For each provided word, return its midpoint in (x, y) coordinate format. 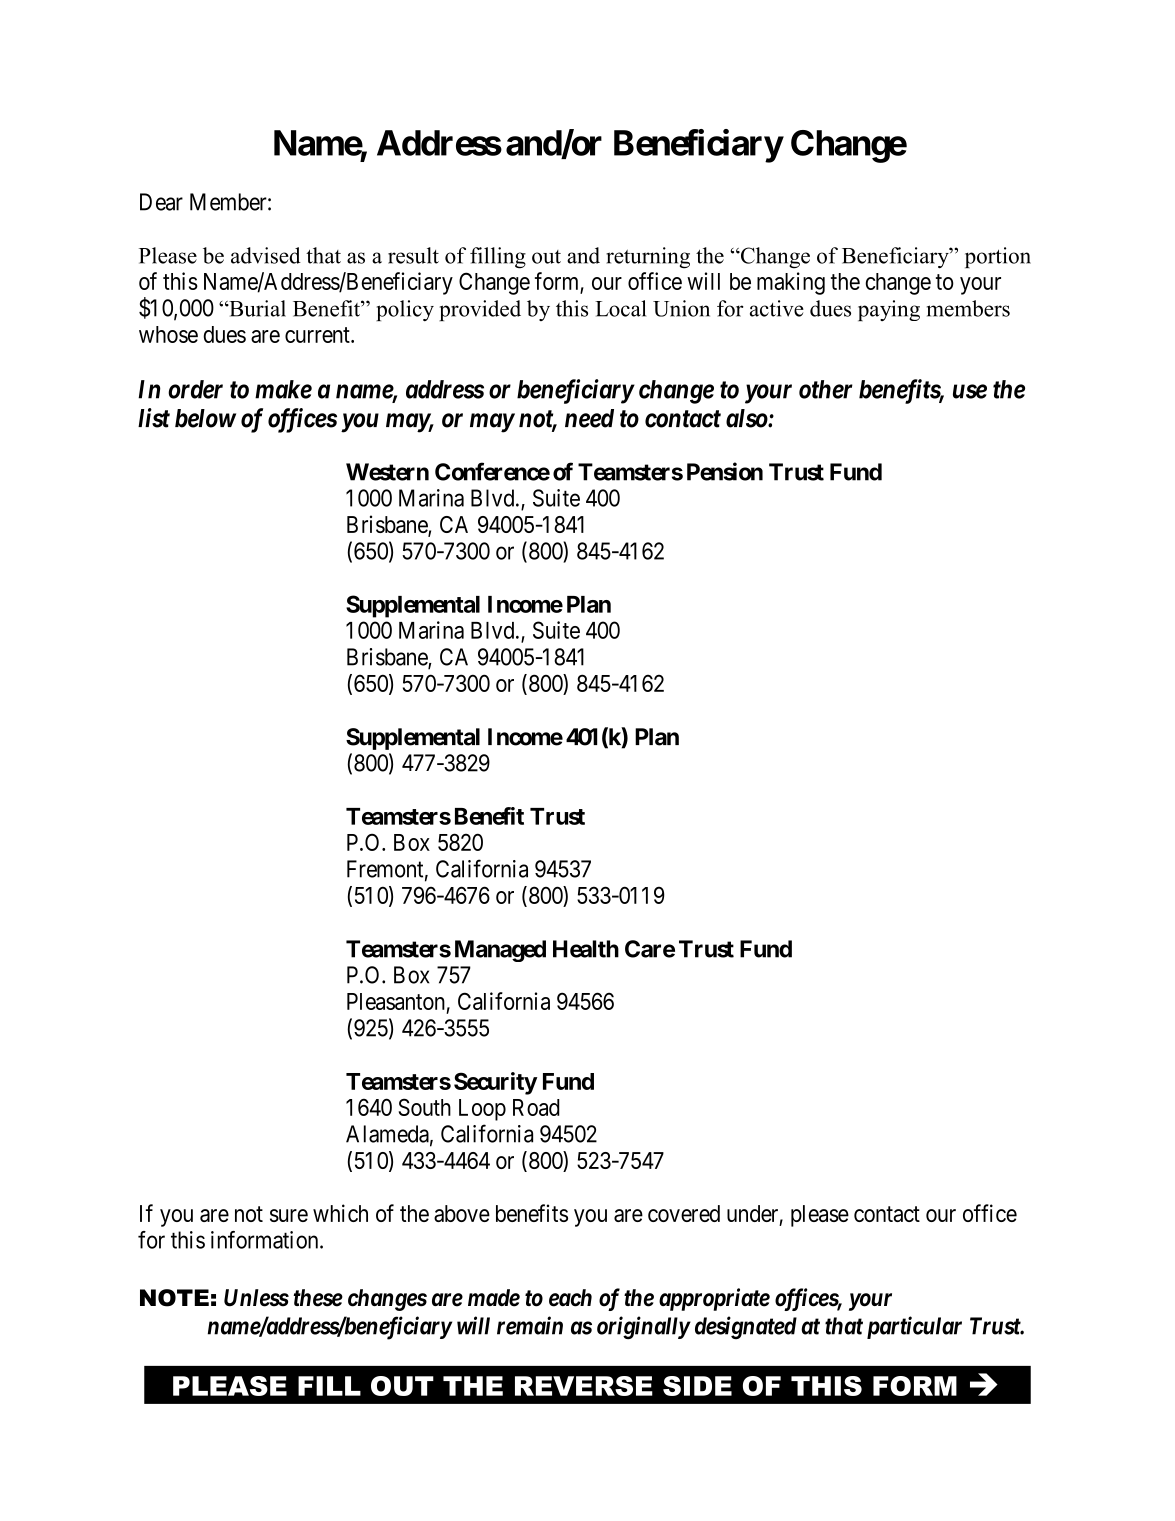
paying (889, 310)
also (747, 418)
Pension (725, 471)
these (318, 1298)
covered (684, 1213)
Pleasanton (396, 1001)
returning (648, 258)
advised (266, 255)
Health (586, 949)
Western (387, 472)
